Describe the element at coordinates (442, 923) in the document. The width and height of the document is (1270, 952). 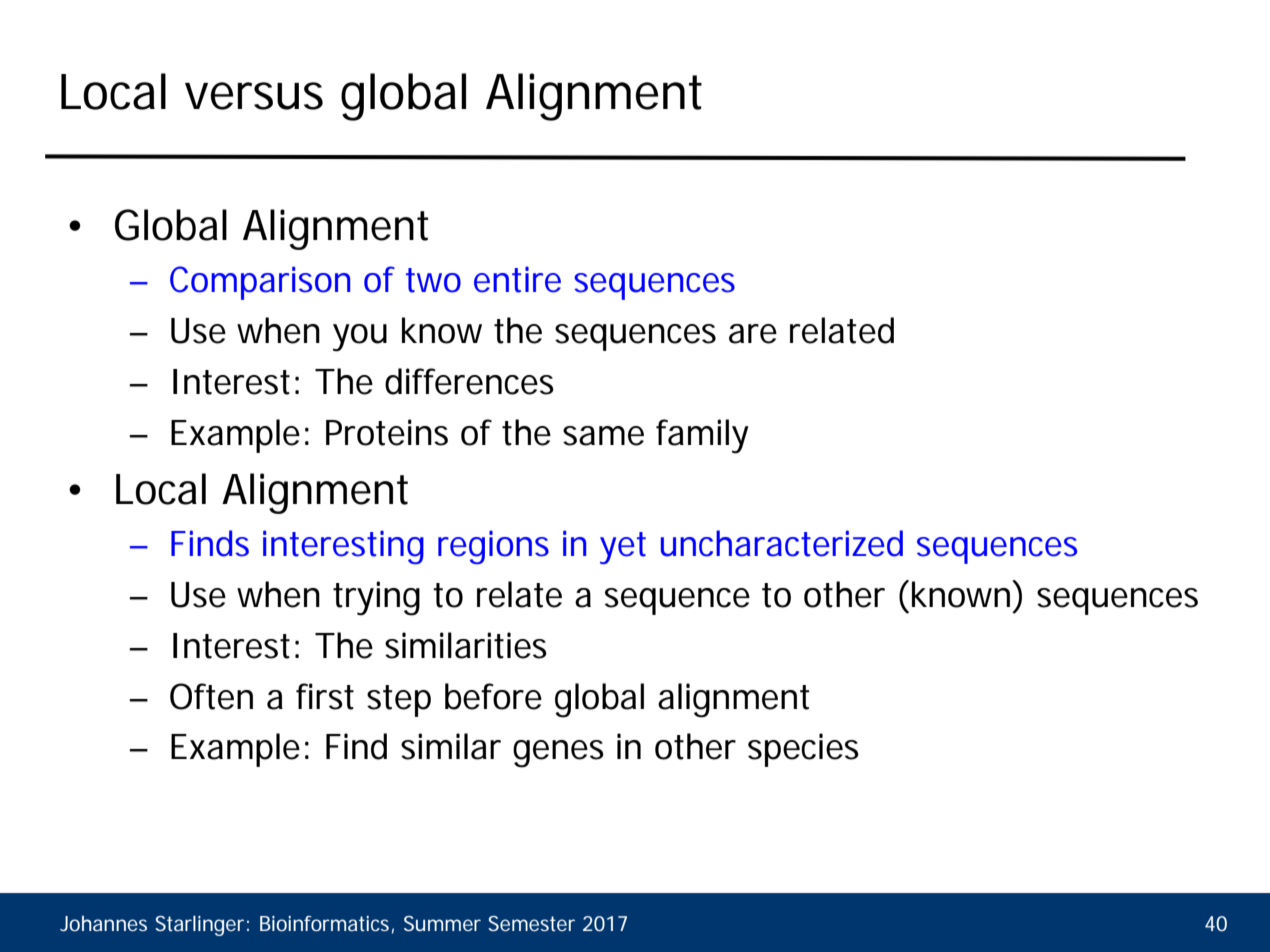
I see `Summer` at that location.
